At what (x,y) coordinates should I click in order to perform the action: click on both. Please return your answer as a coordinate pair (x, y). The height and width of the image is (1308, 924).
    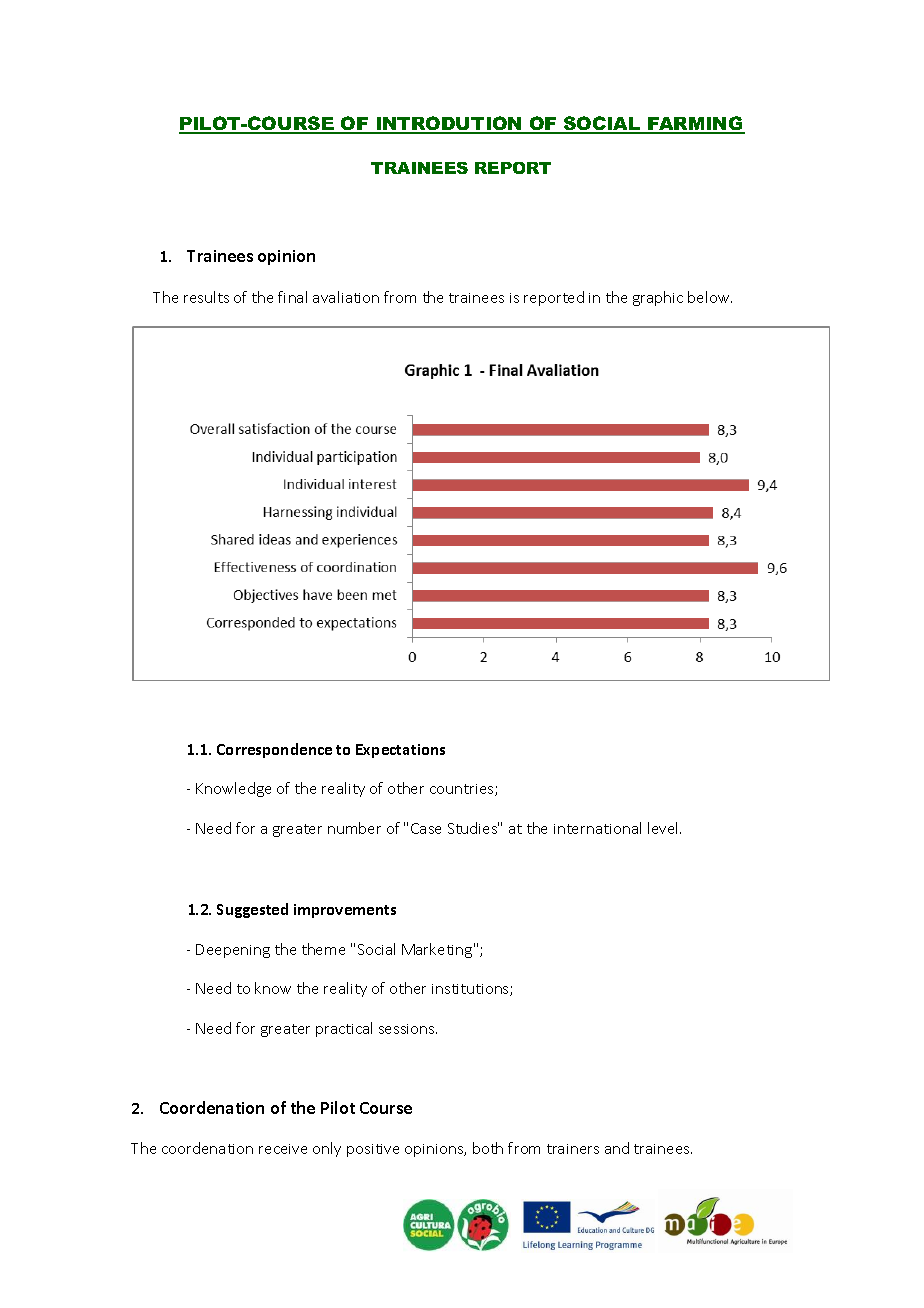
    Looking at the image, I should click on (488, 1148).
